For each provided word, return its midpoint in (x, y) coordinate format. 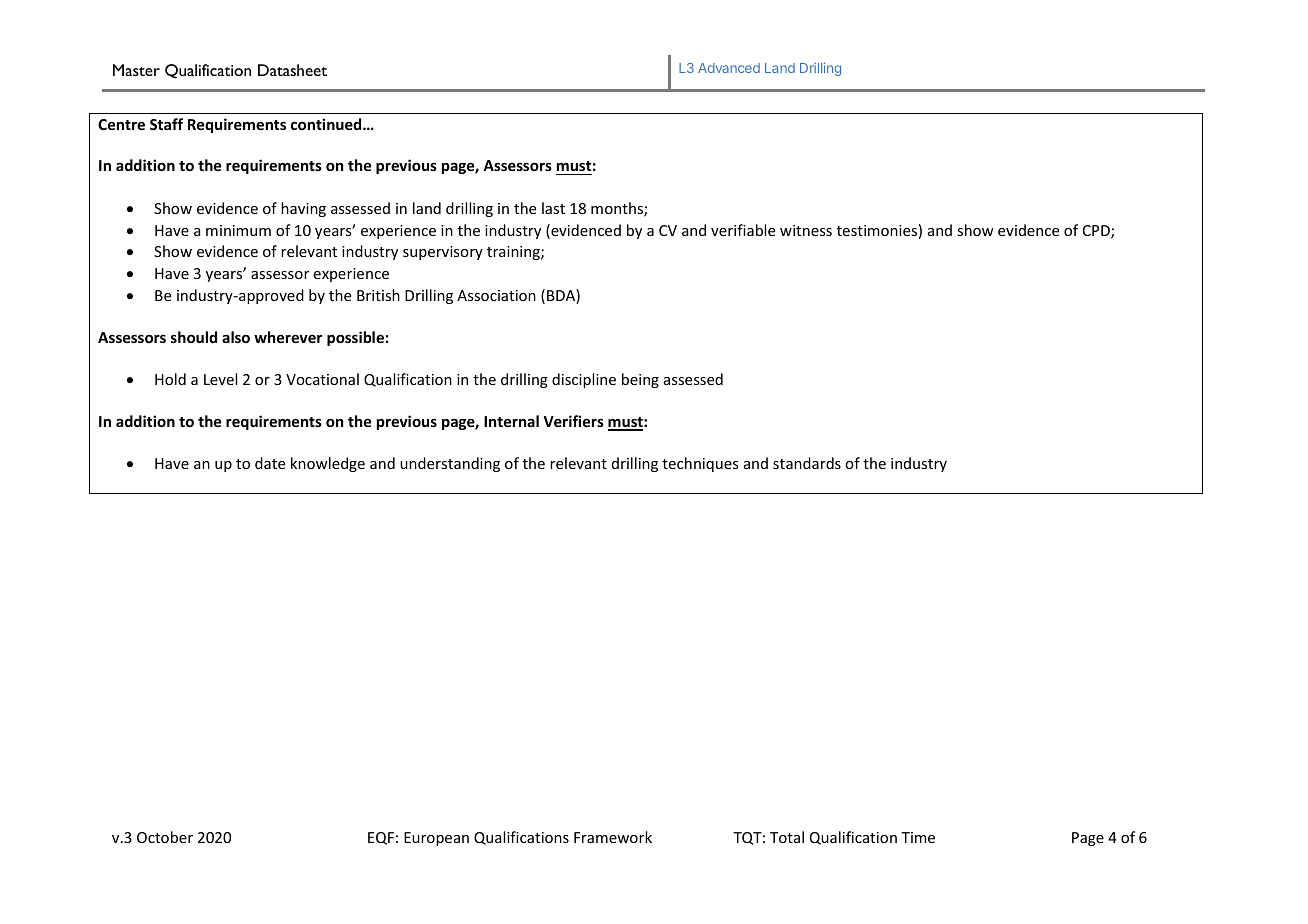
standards (807, 463)
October (165, 837)
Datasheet (292, 70)
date (270, 463)
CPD (1097, 232)
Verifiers (574, 421)
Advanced (729, 68)
